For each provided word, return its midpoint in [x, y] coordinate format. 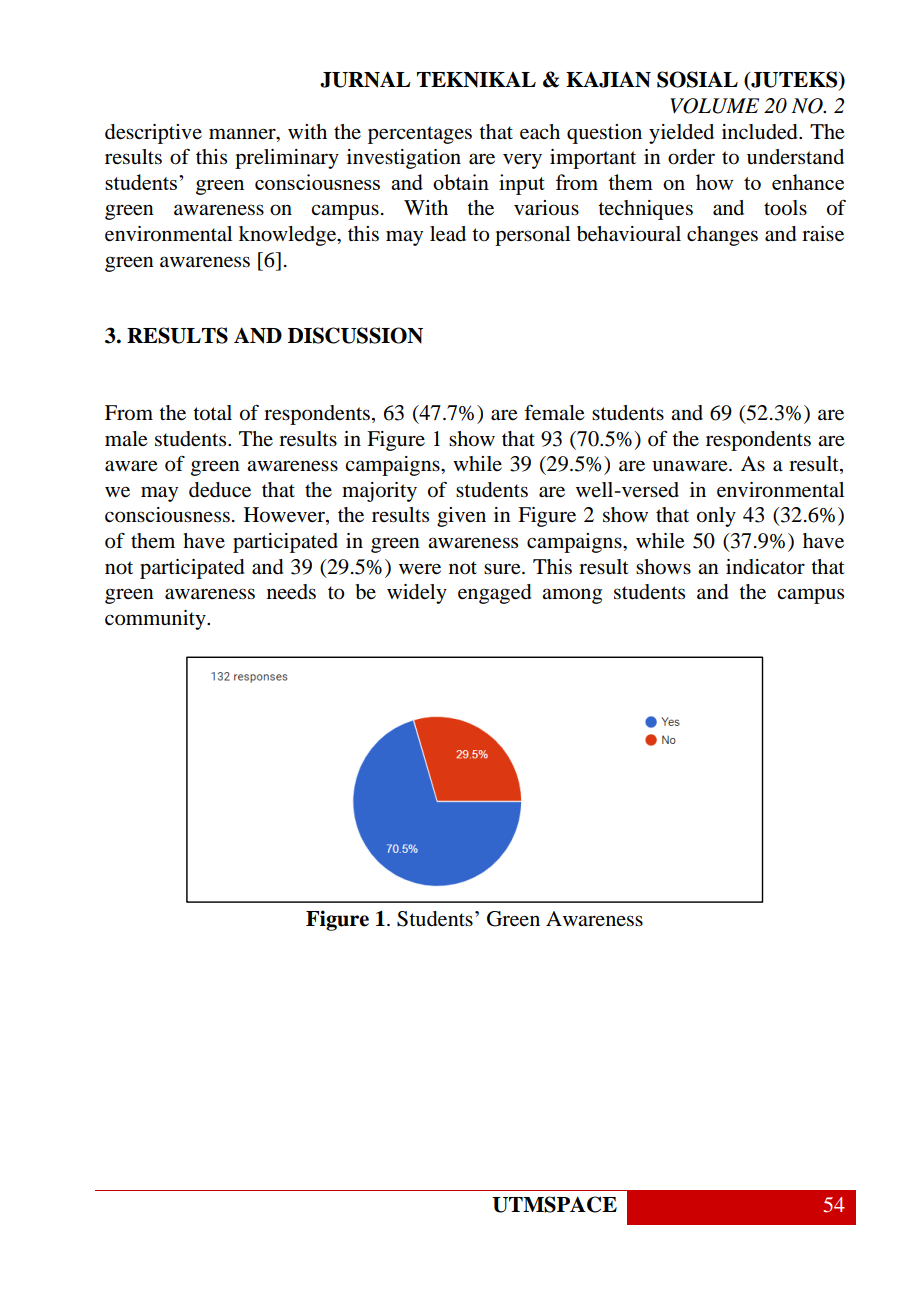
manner [243, 133]
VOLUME [714, 106]
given [461, 517]
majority [379, 492]
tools [785, 208]
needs [291, 592]
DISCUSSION [355, 335]
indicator [765, 567]
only [716, 517]
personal [532, 236]
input [522, 184]
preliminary [287, 159]
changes [722, 236]
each [540, 132]
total [212, 413]
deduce [220, 490]
